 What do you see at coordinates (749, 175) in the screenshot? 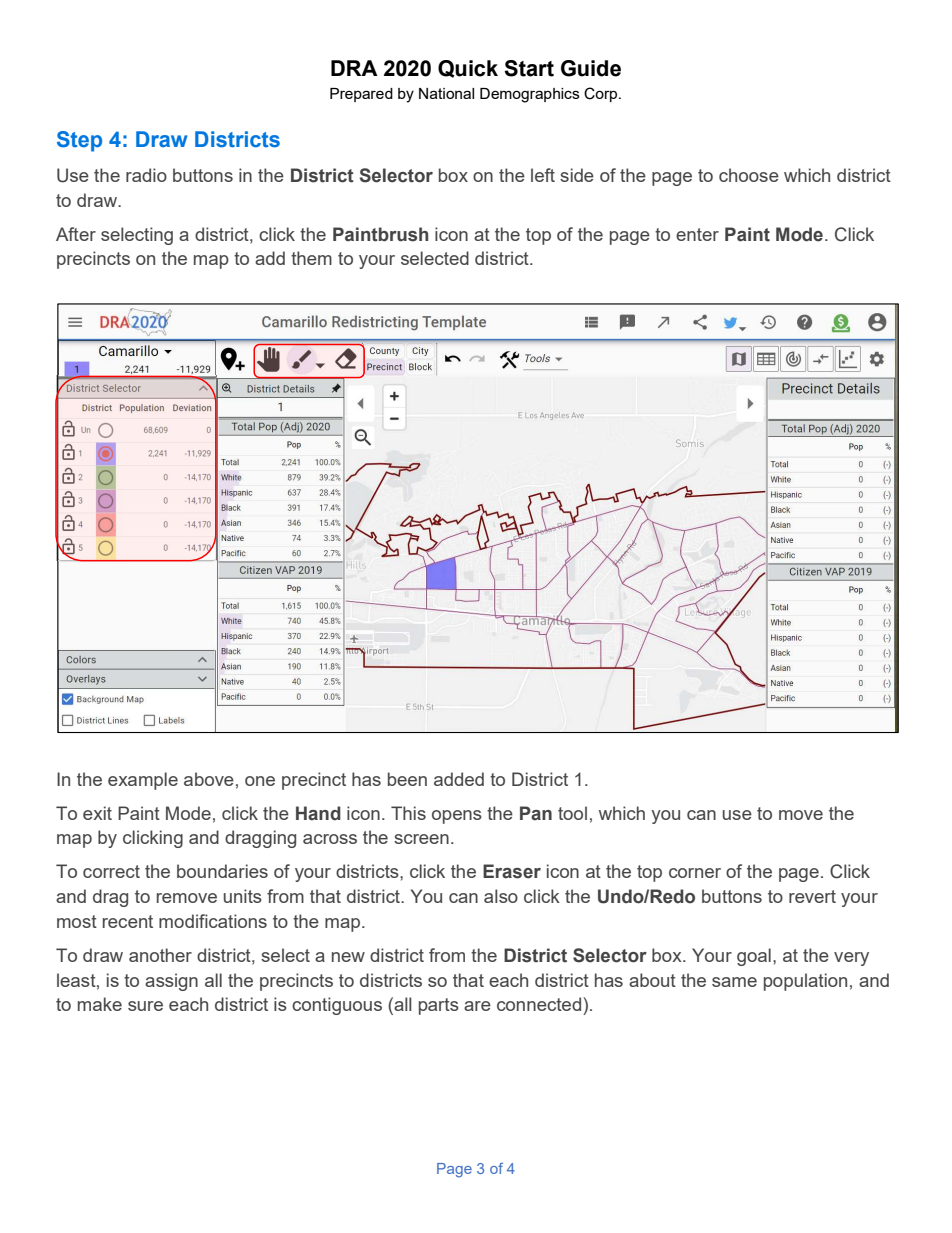
I see `choose` at bounding box center [749, 175].
